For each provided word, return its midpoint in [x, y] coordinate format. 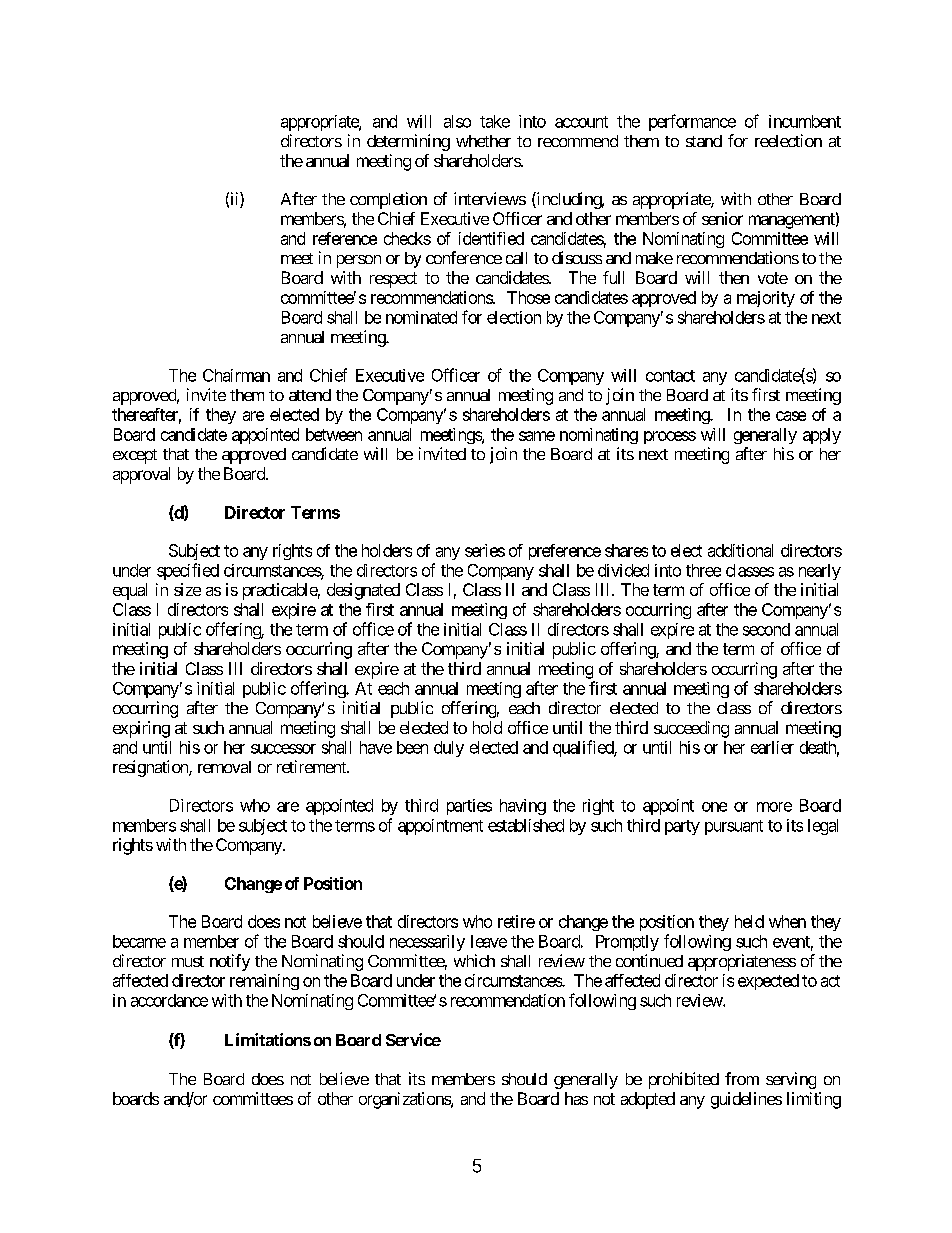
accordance [169, 1000]
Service [413, 1039]
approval [141, 475]
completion [388, 200]
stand [704, 141]
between [334, 434]
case [791, 416]
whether [483, 141]
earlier [772, 747]
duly [449, 749]
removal [224, 767]
